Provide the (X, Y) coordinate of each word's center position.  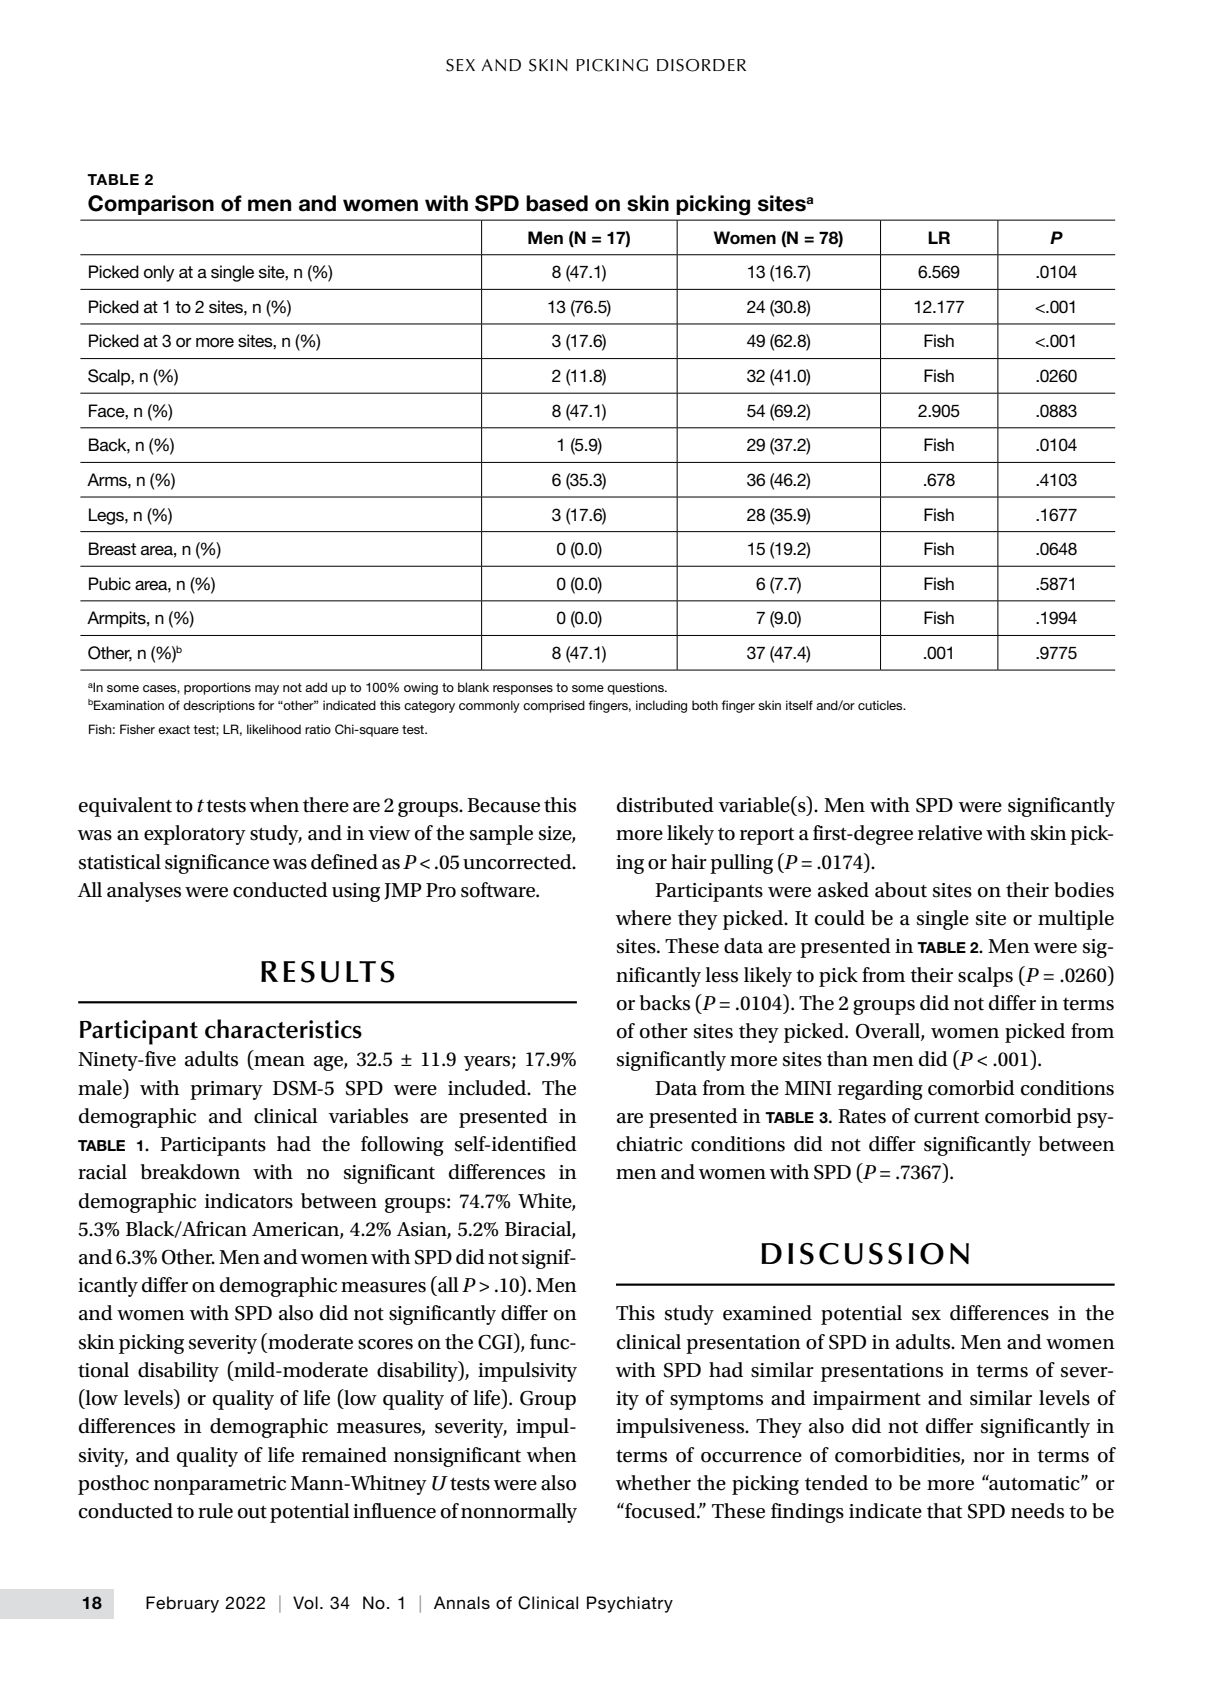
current (946, 1117)
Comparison (151, 205)
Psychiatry (630, 1604)
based (557, 203)
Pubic (110, 584)
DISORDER (701, 65)
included (488, 1088)
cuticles (881, 705)
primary (226, 1090)
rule (215, 1511)
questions (636, 688)
